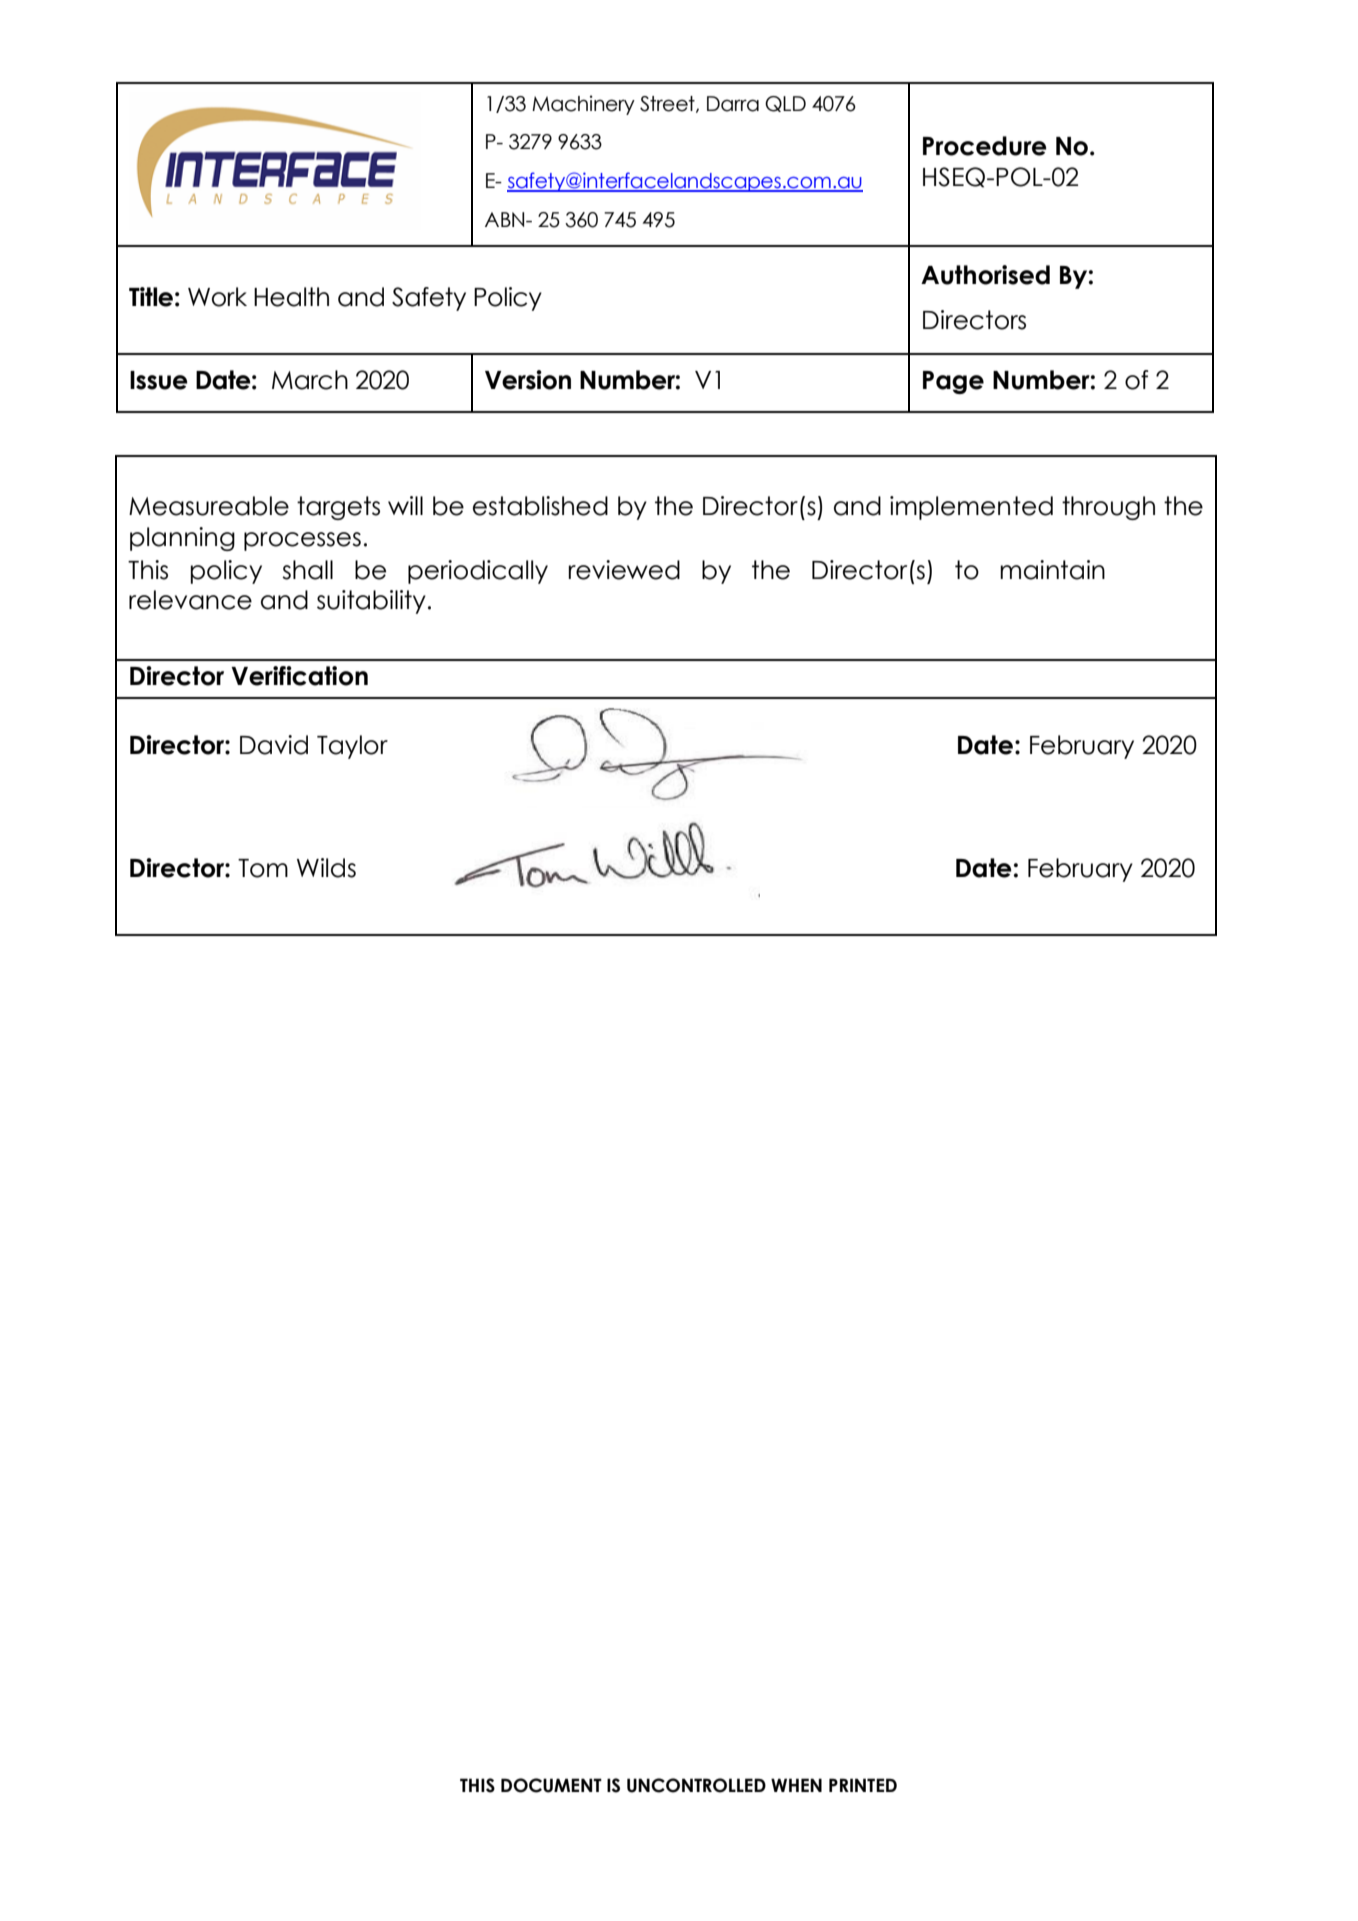  I want to click on DOCUMENT, so click(551, 1785).
